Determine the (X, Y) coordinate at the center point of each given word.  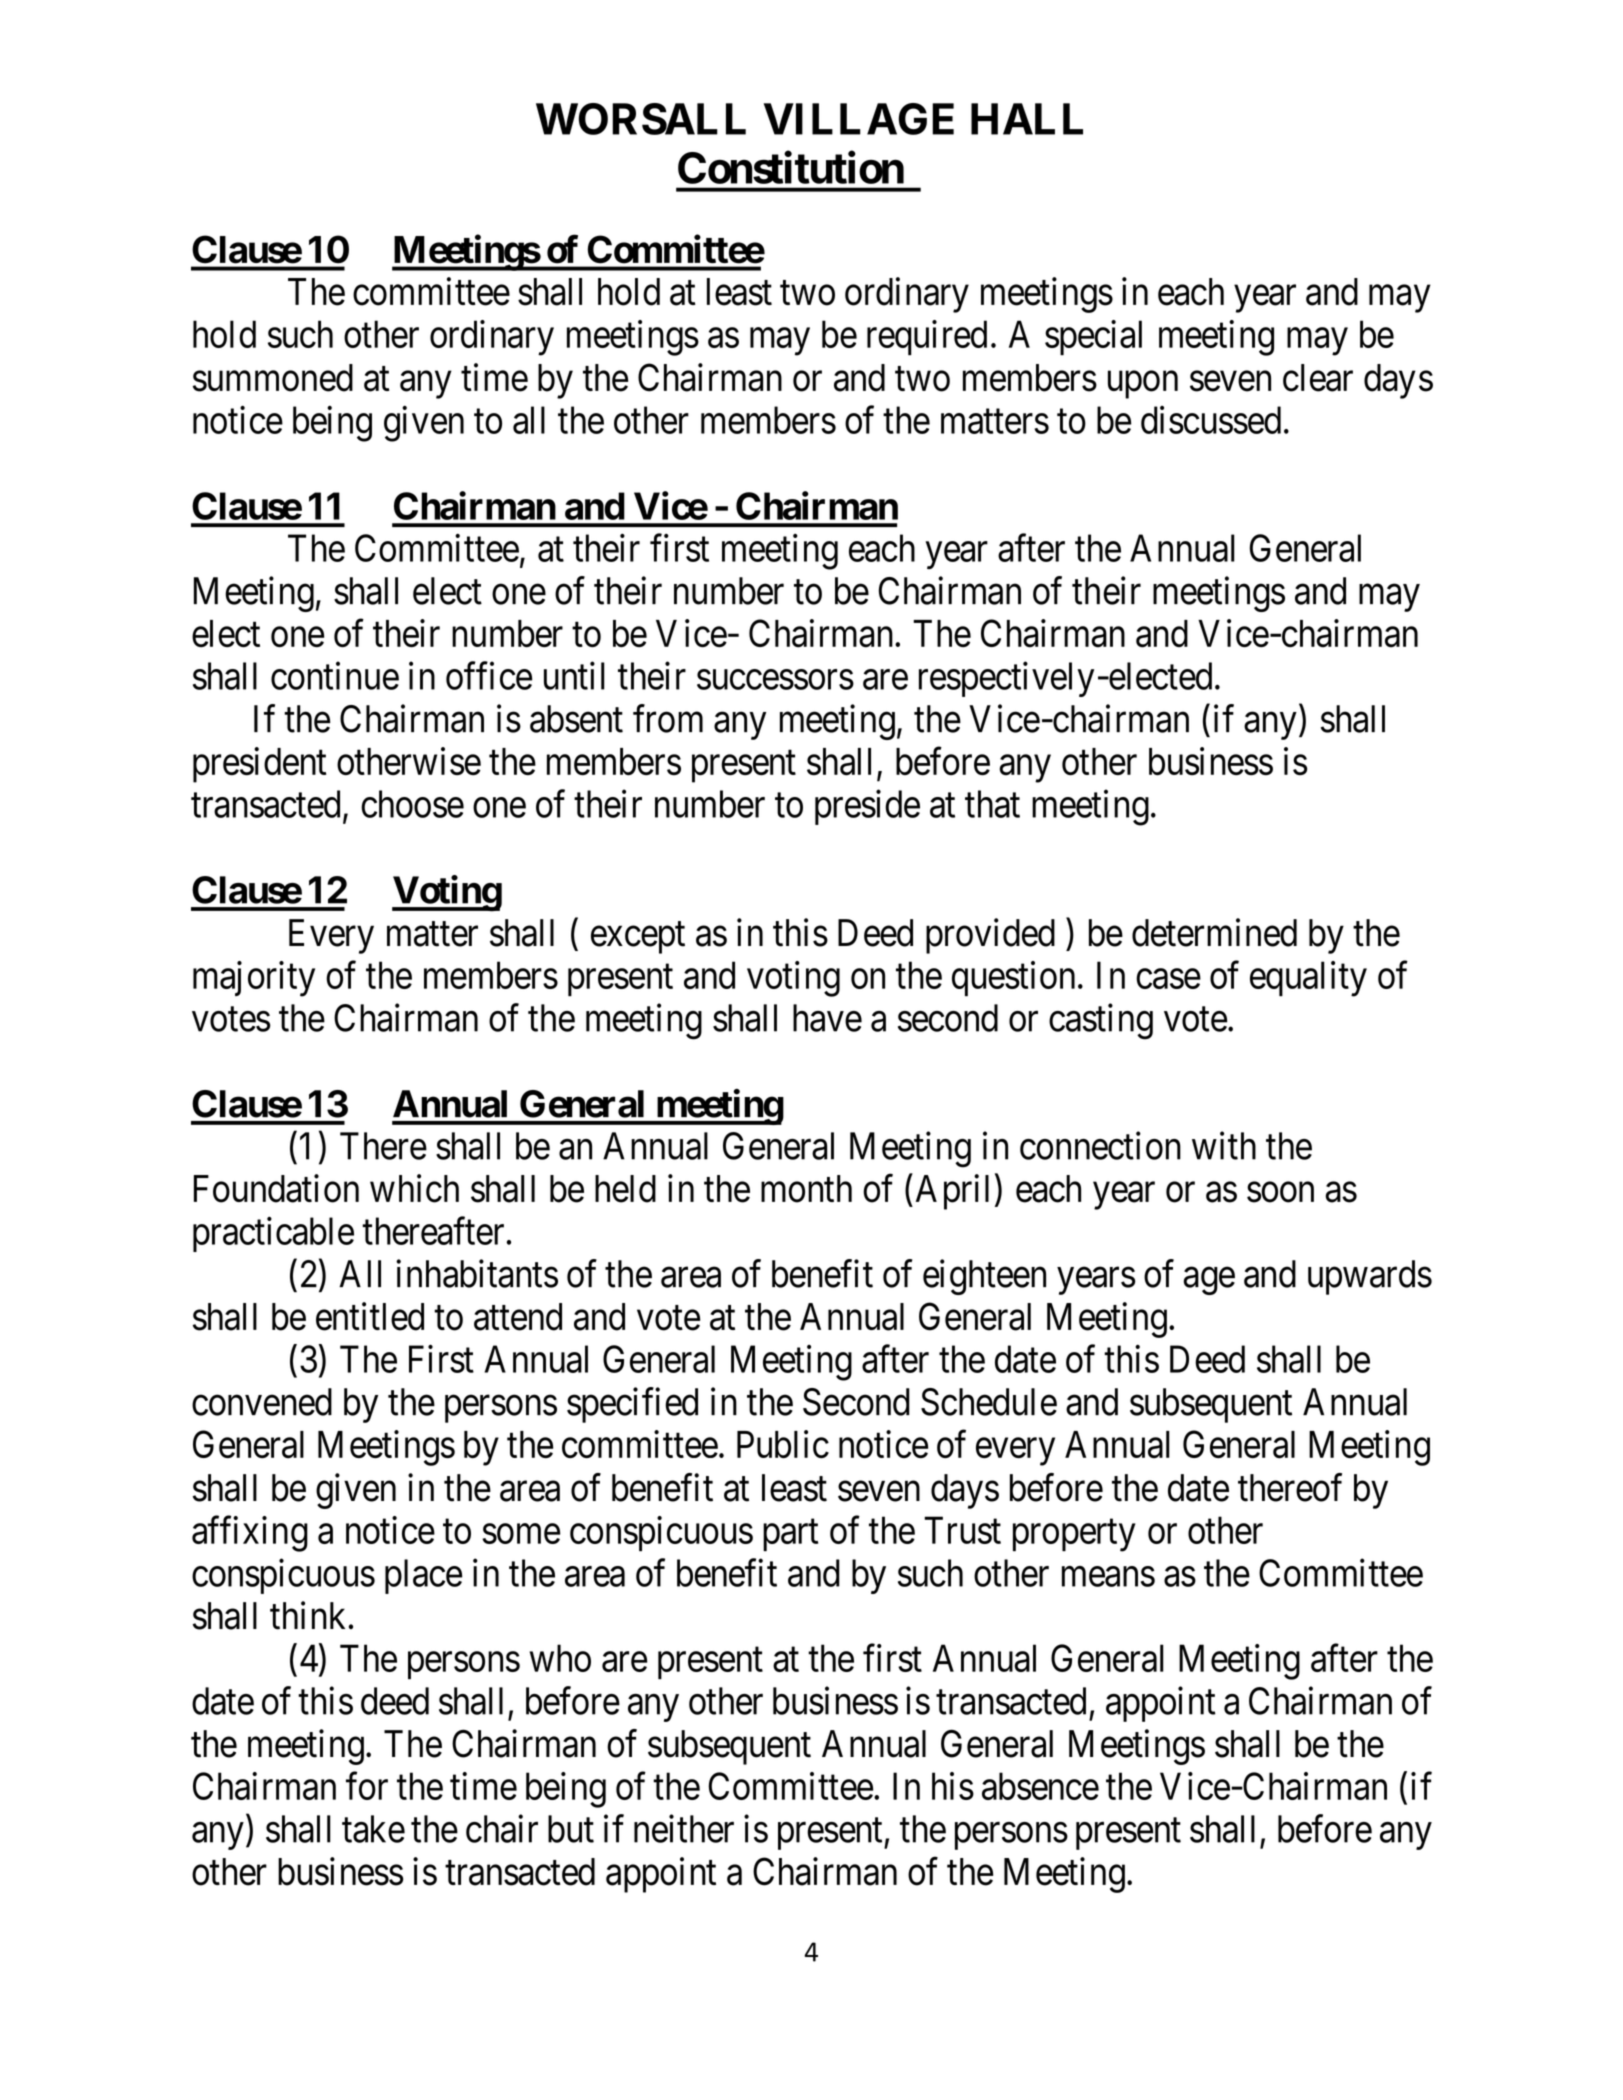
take (373, 1829)
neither (684, 1829)
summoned (273, 378)
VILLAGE (859, 119)
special (1093, 338)
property (1074, 1536)
